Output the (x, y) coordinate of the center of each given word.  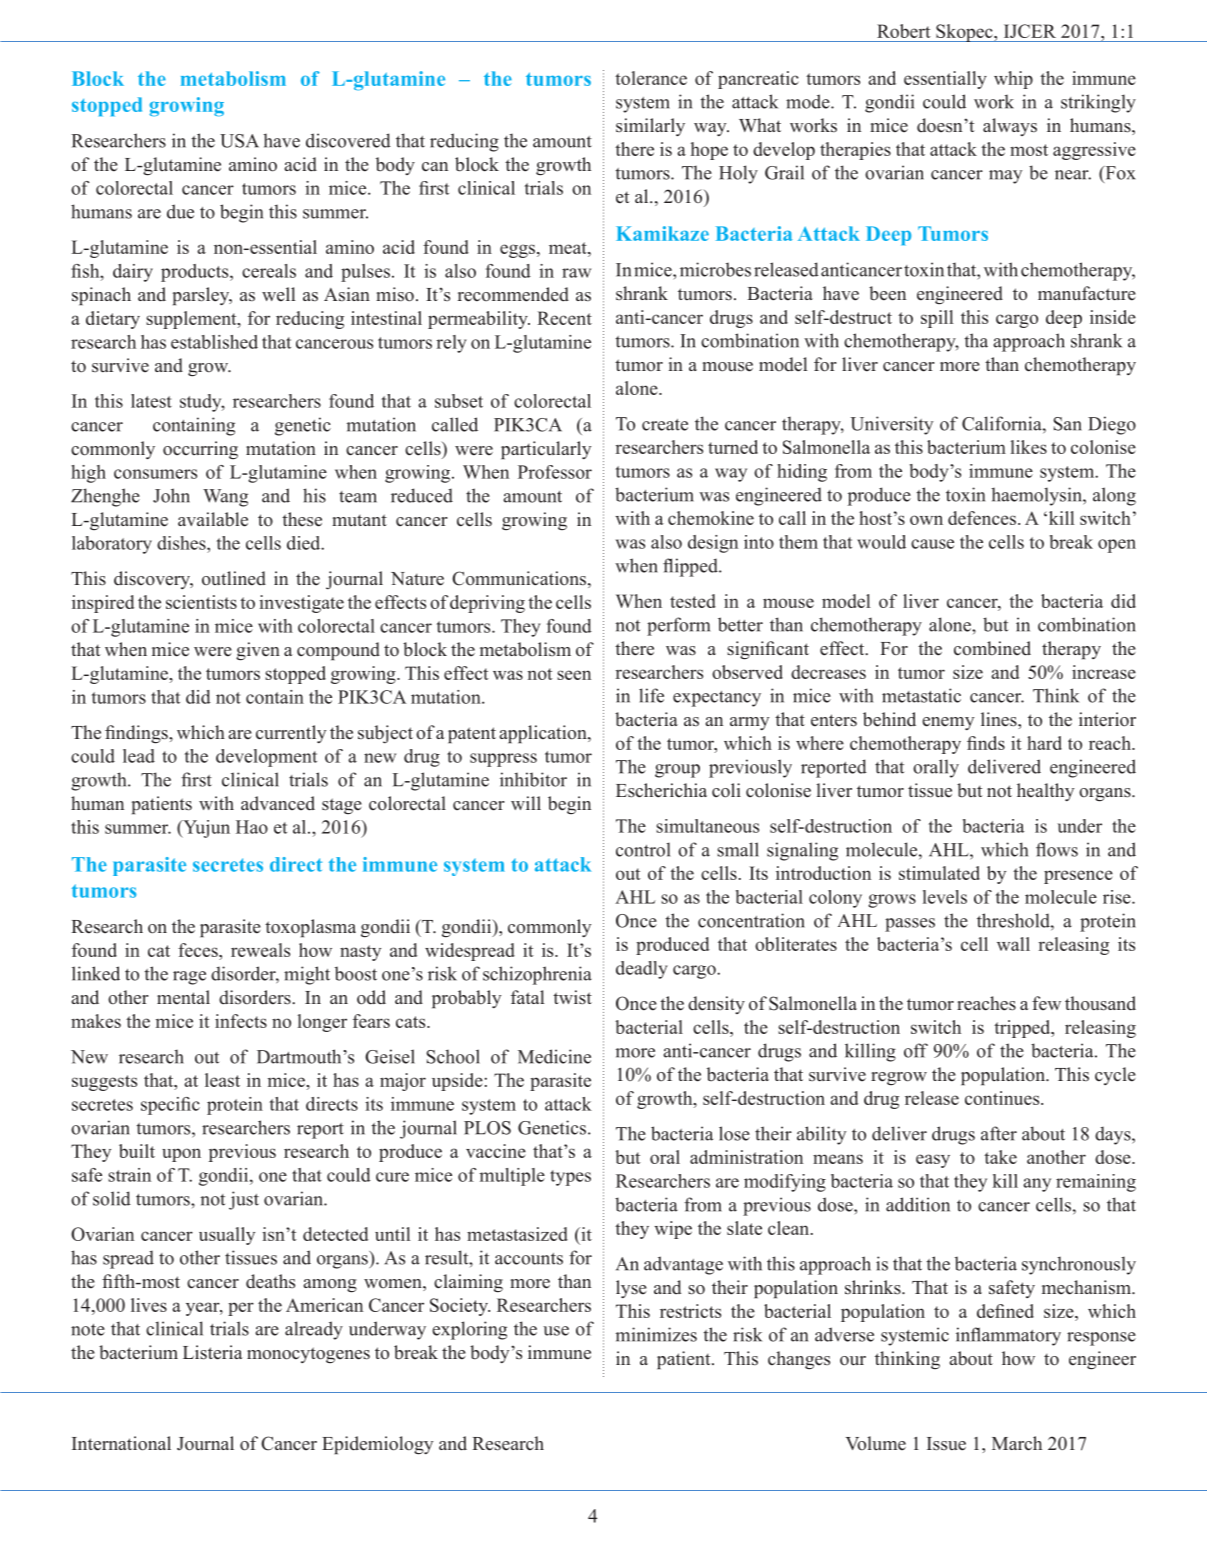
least (222, 1080)
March (1017, 1443)
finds (986, 743)
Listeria (213, 1352)
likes (1028, 447)
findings (137, 734)
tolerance (651, 78)
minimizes (656, 1334)
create (665, 425)
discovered (348, 140)
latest (151, 401)
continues (1003, 1098)
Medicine (554, 1056)
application (544, 734)
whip (1013, 80)
